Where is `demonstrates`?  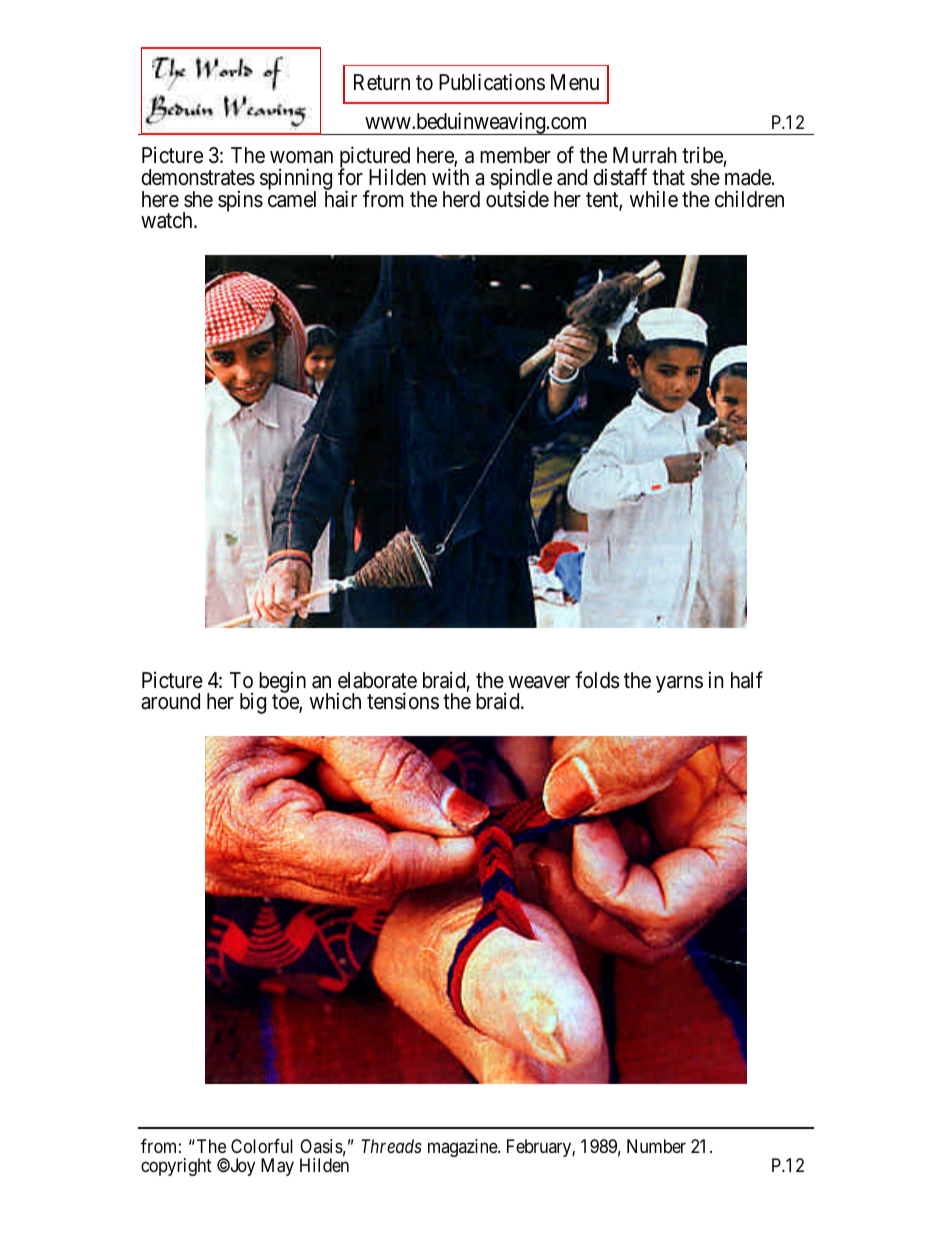 demonstrates is located at coordinates (198, 177).
